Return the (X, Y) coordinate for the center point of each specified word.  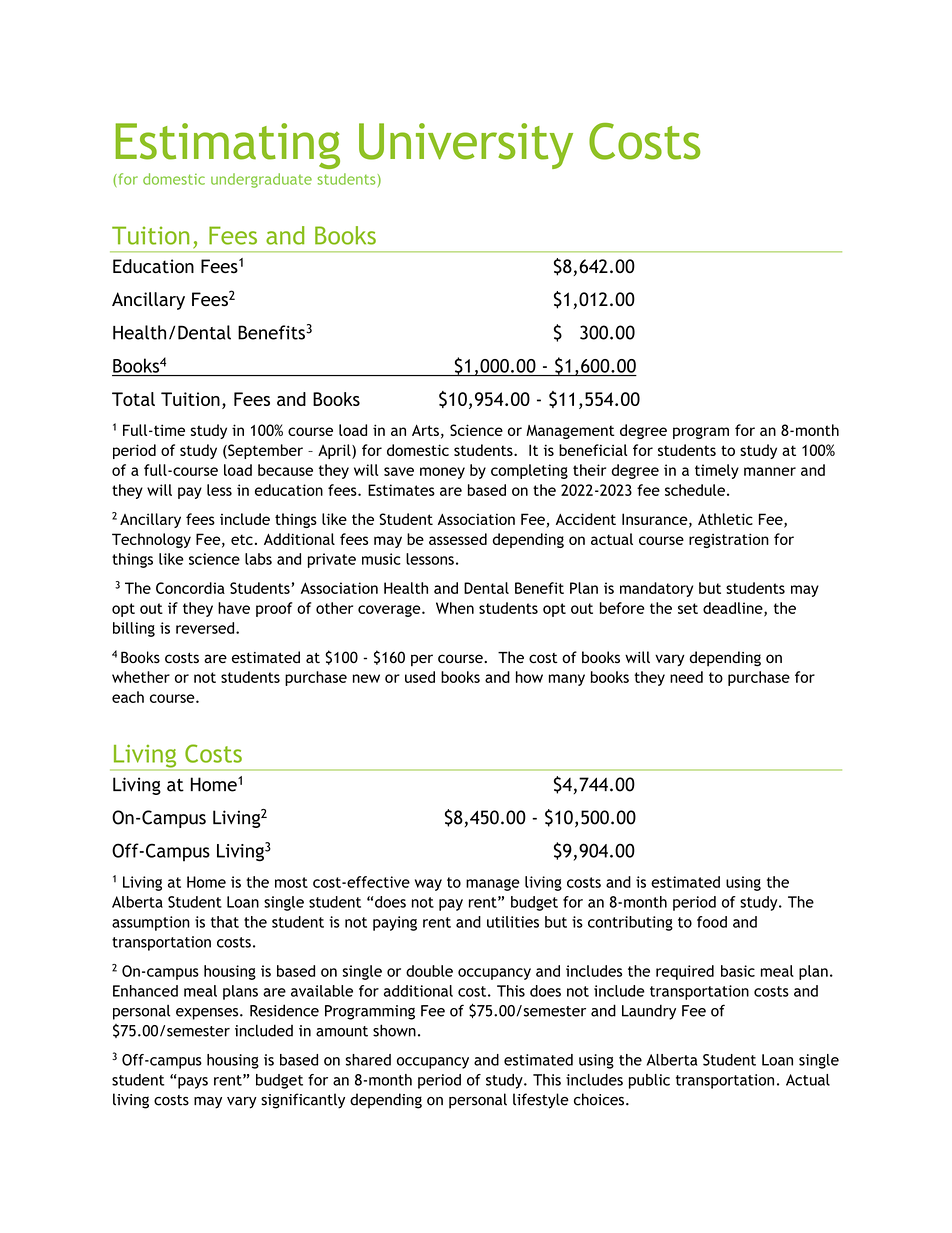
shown (394, 1030)
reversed (206, 628)
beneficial (593, 450)
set (688, 608)
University (466, 146)
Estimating (227, 146)
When (455, 608)
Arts (425, 430)
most (291, 882)
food (712, 922)
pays (193, 1083)
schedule (695, 490)
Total (133, 399)
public (649, 1081)
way (428, 885)
